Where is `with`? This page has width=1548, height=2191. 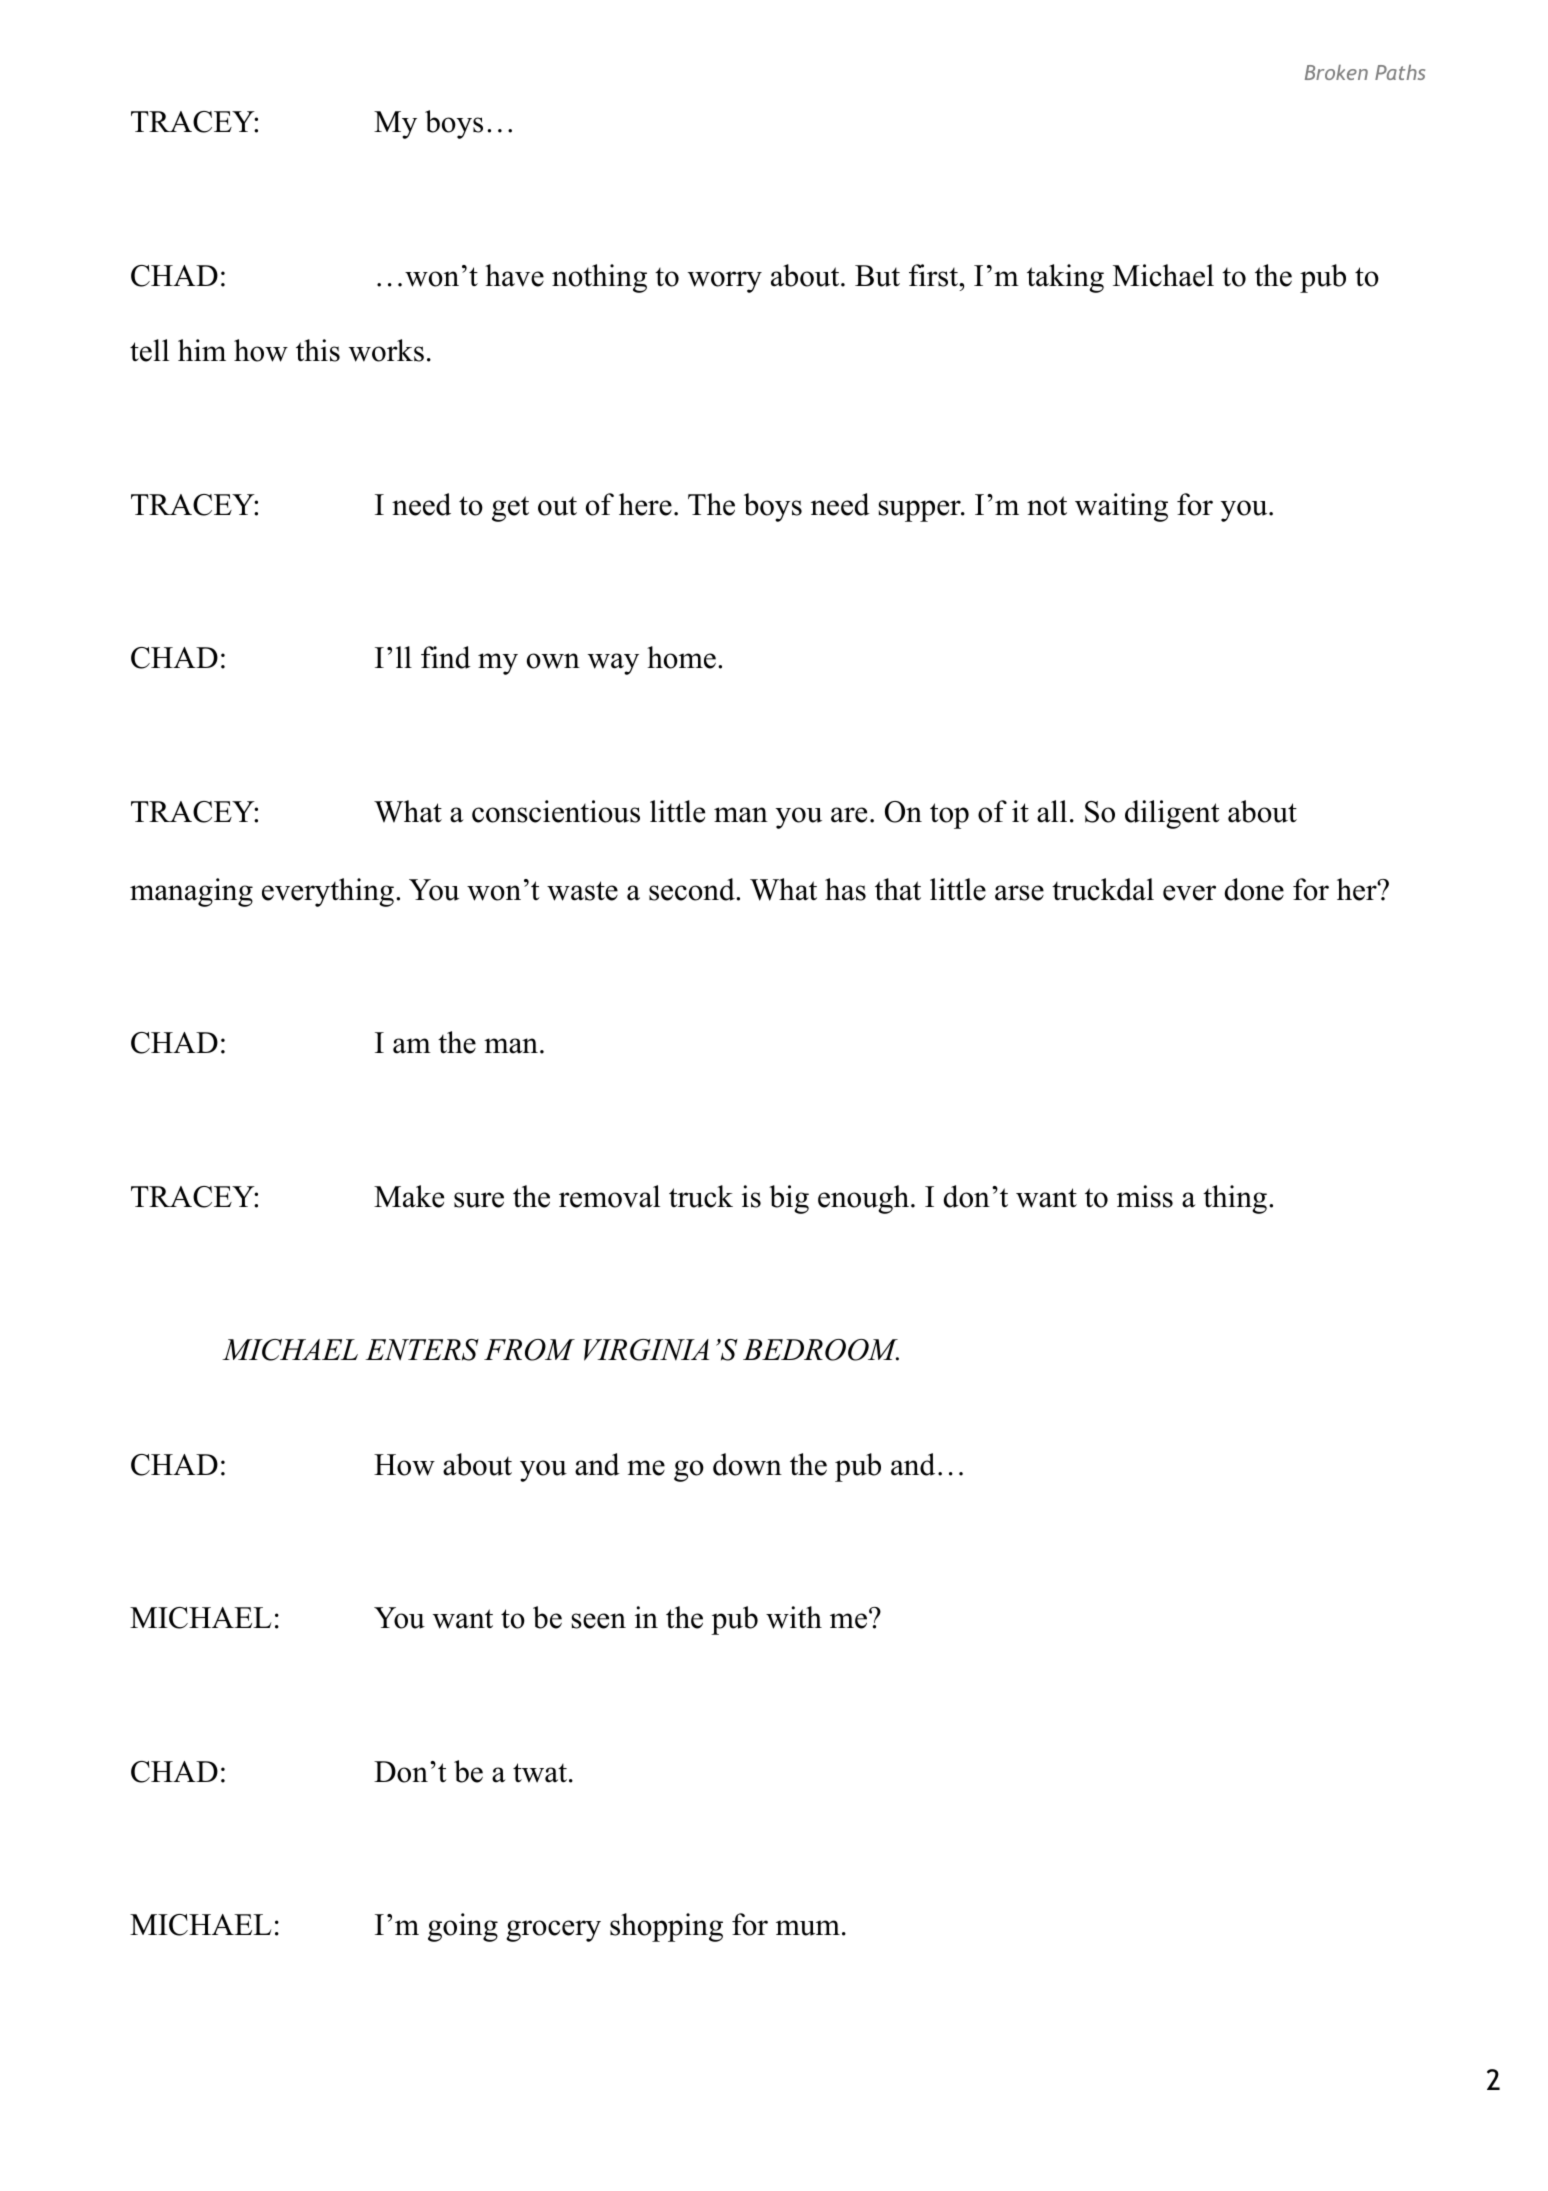
with is located at coordinates (794, 1617).
